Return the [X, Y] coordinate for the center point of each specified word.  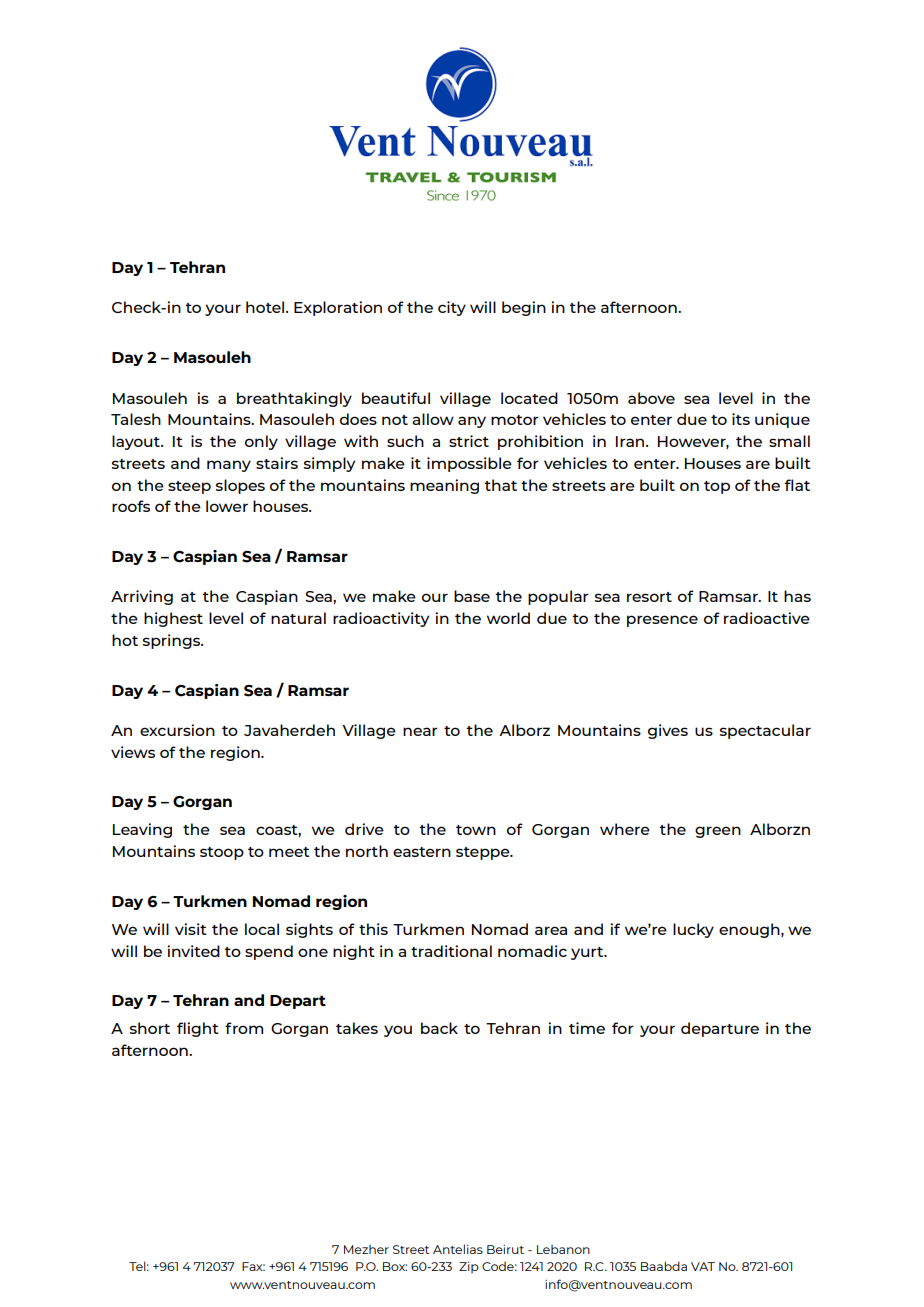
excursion [177, 730]
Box [395, 1266]
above [651, 398]
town [476, 830]
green [718, 832]
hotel [266, 307]
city [452, 308]
